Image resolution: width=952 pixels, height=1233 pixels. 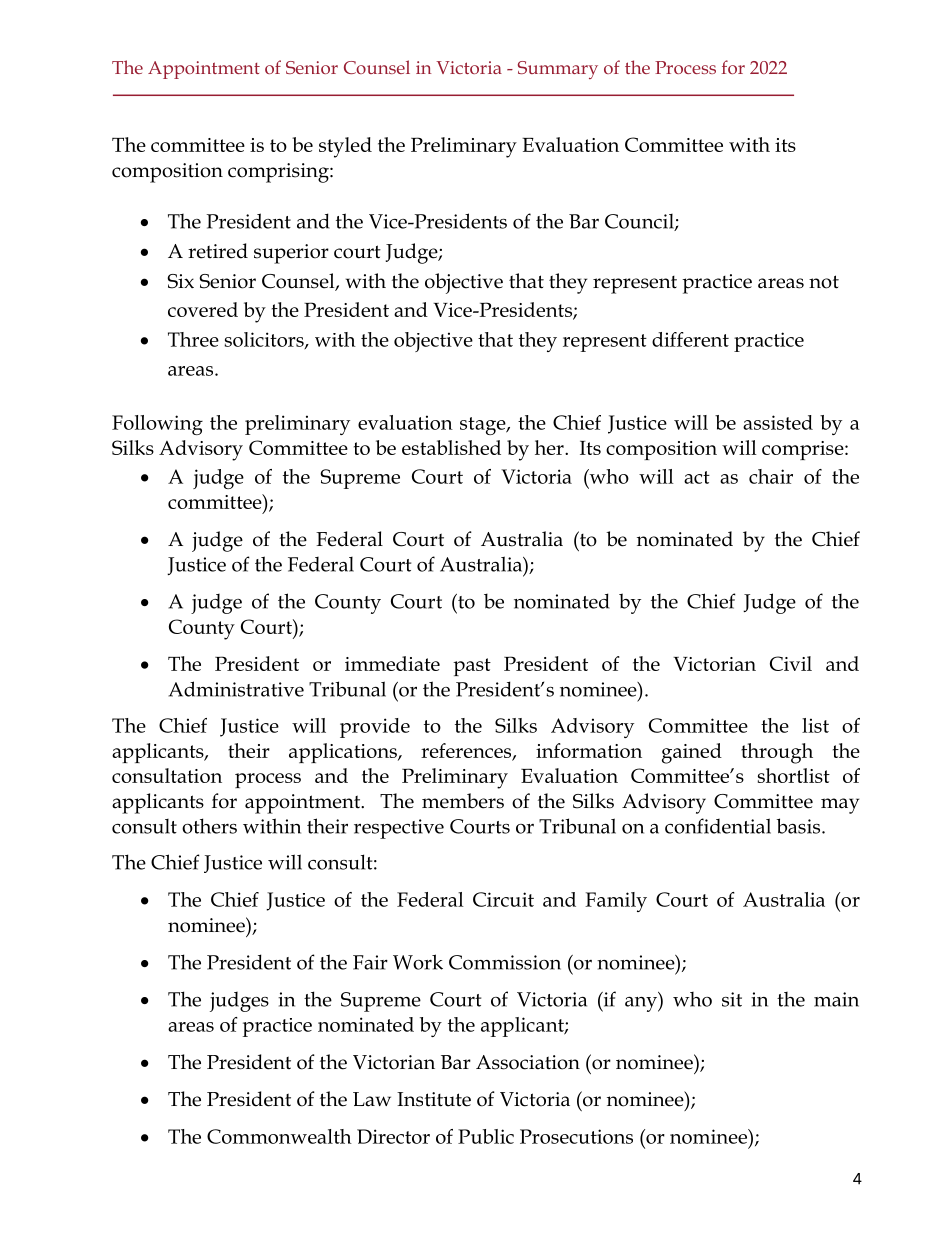 What do you see at coordinates (209, 826) in the screenshot?
I see `others` at bounding box center [209, 826].
